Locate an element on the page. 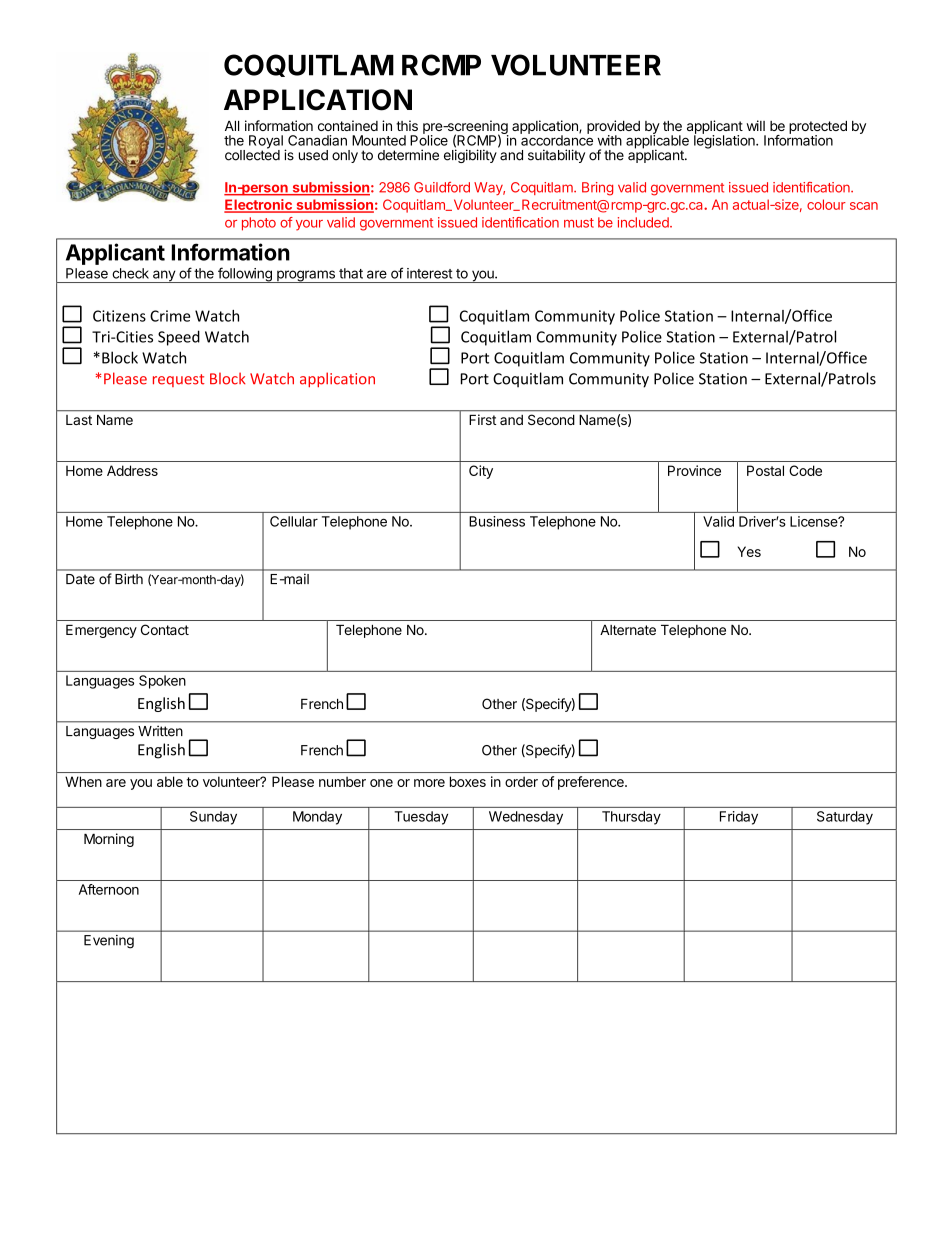  legislation is located at coordinates (725, 141).
